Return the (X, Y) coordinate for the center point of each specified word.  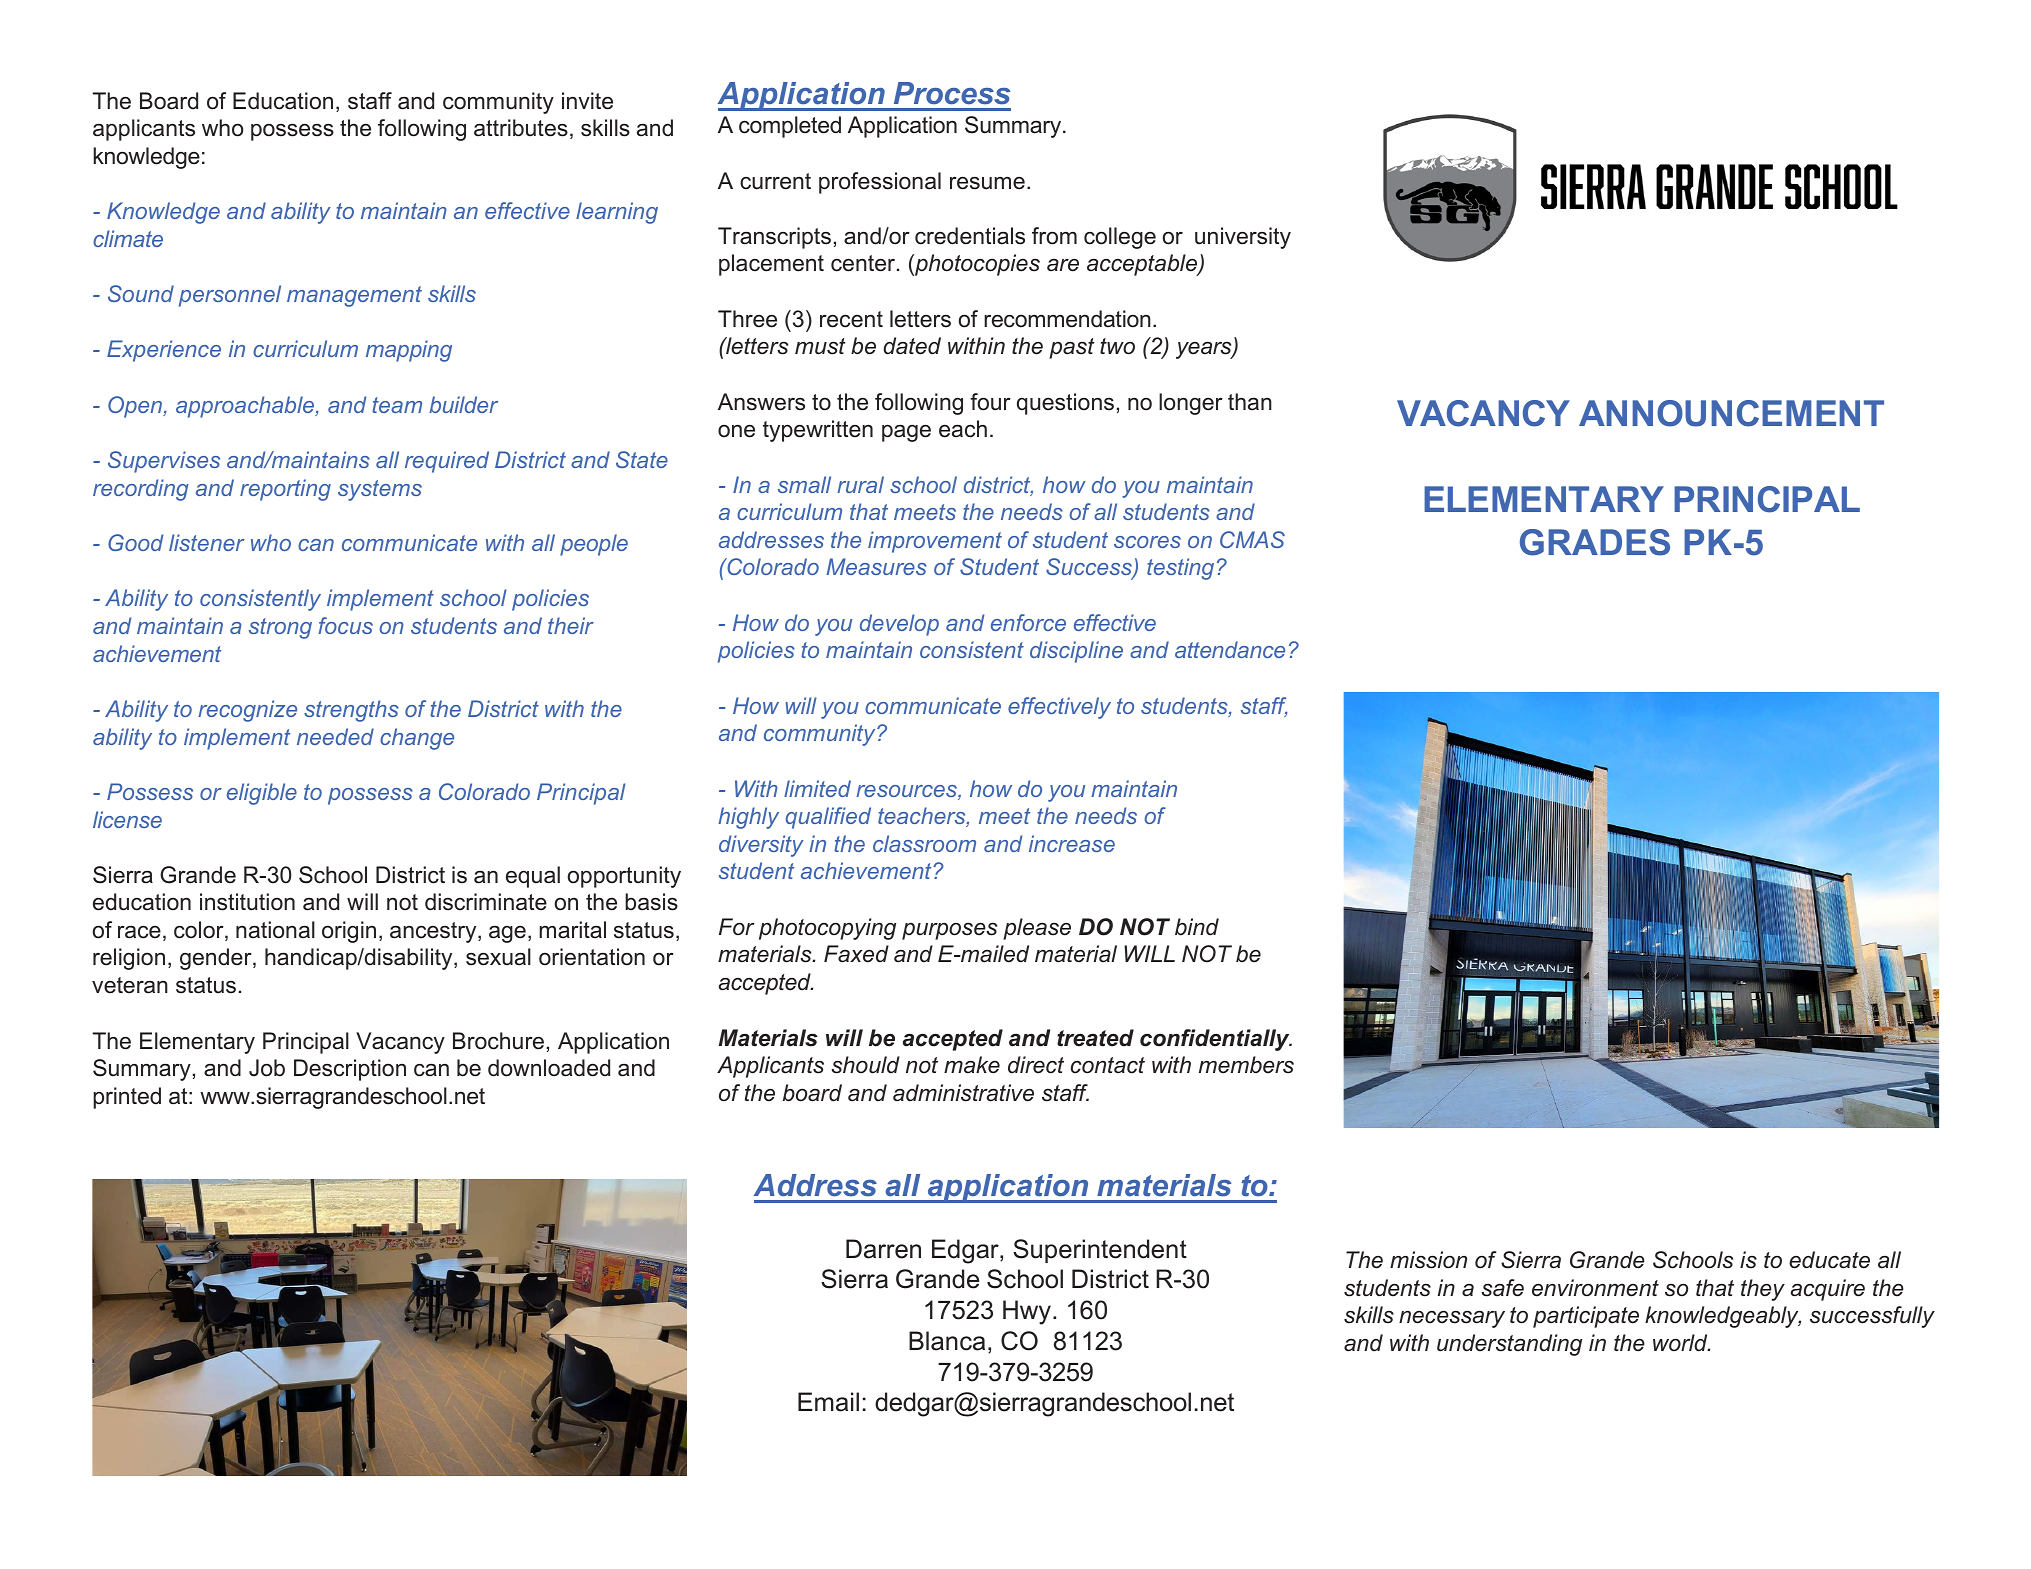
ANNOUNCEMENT (1731, 413)
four (990, 402)
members (1246, 1065)
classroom (924, 843)
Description (350, 1070)
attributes (521, 128)
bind (1197, 927)
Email (828, 1402)
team (397, 405)
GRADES (1595, 542)
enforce (1028, 622)
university (1243, 238)
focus (345, 625)
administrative (963, 1093)
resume (987, 183)
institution (247, 902)
